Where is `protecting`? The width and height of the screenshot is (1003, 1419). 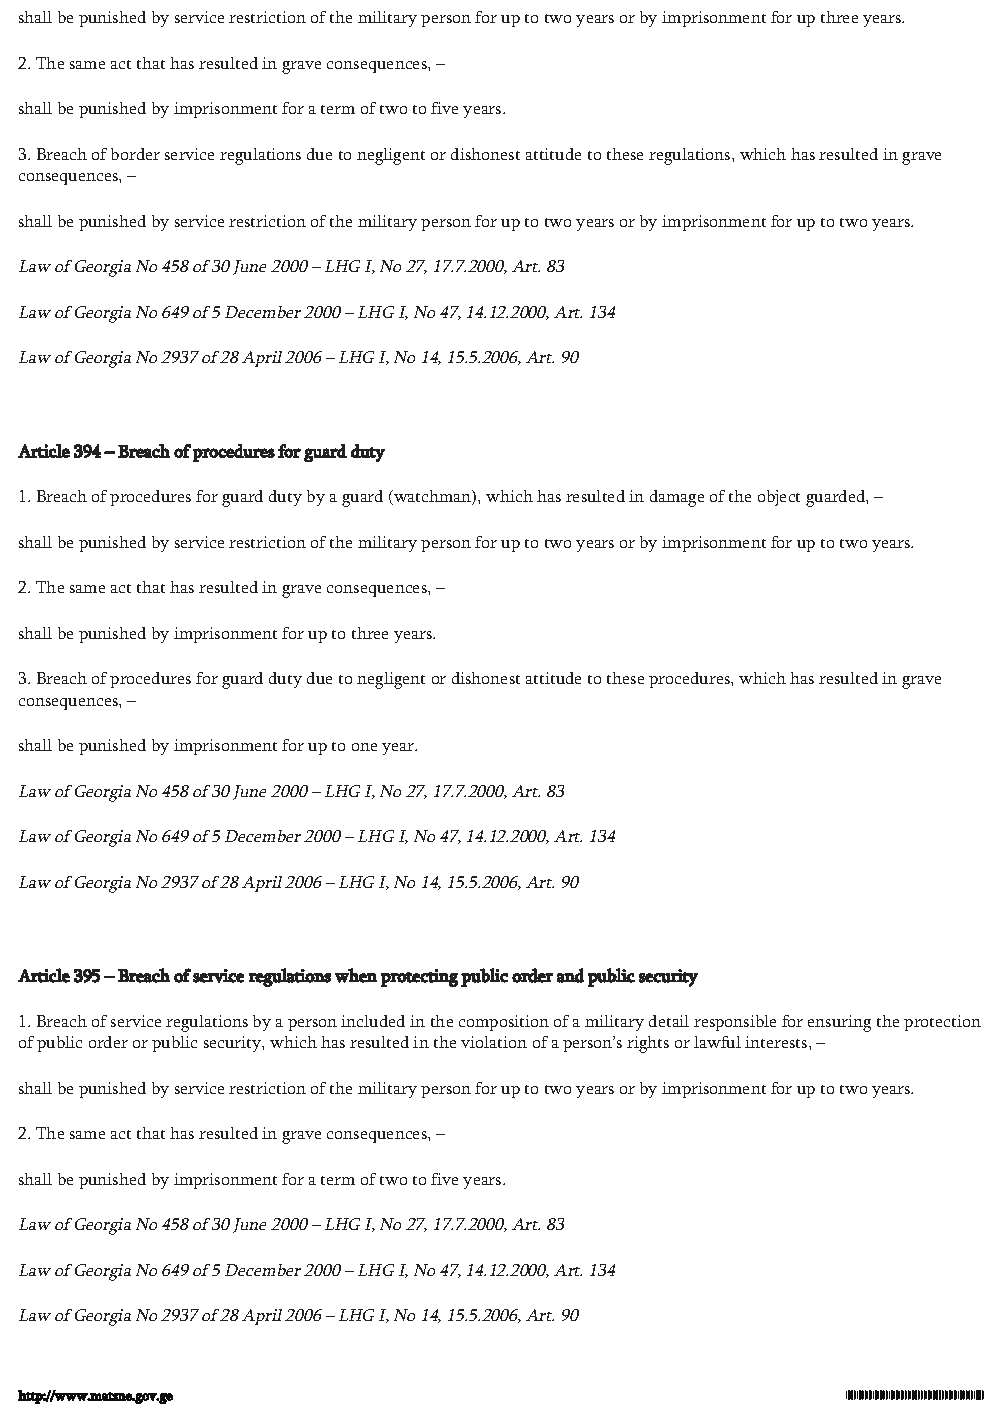 protecting is located at coordinates (419, 978).
